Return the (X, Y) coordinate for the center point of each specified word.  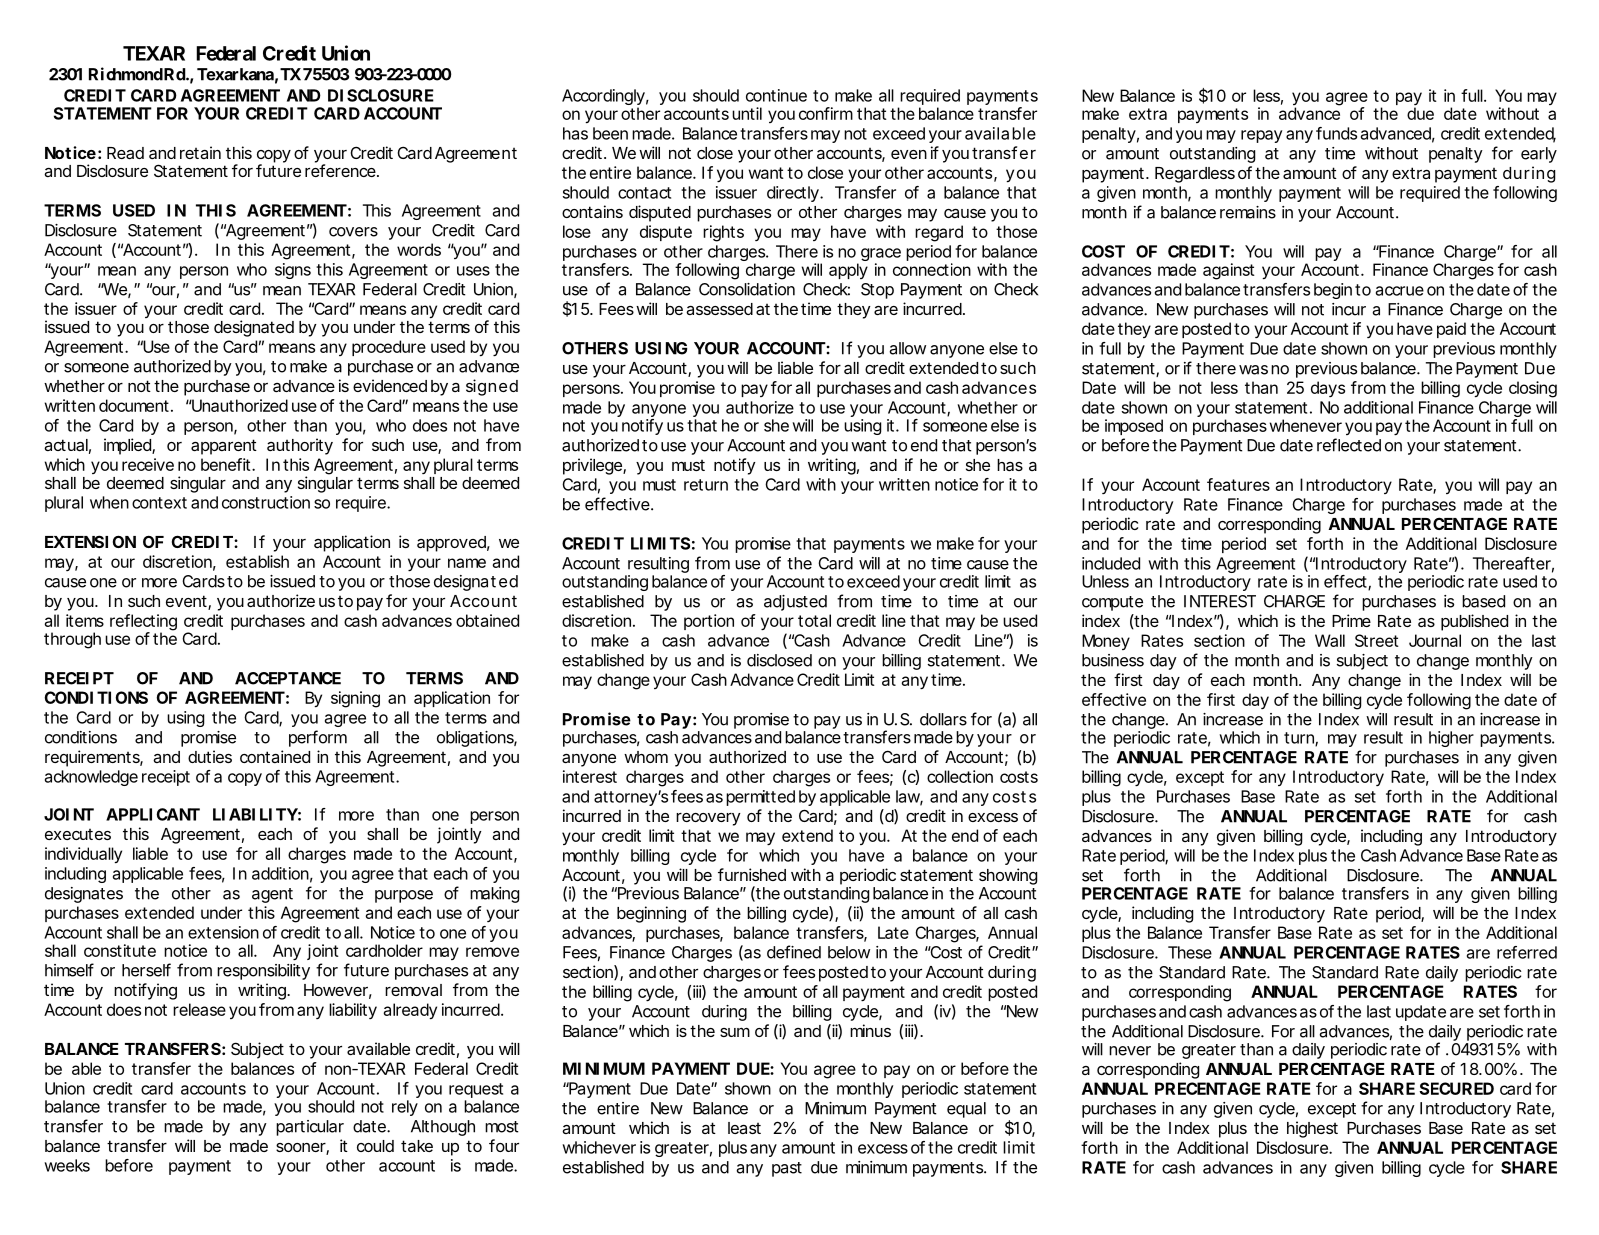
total (814, 620)
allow (907, 348)
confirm (826, 113)
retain (200, 152)
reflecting (143, 623)
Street (1377, 640)
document (135, 405)
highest (1312, 1129)
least (744, 1128)
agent (272, 895)
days (1328, 389)
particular (310, 1128)
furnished (752, 874)
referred (1527, 952)
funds (1336, 133)
